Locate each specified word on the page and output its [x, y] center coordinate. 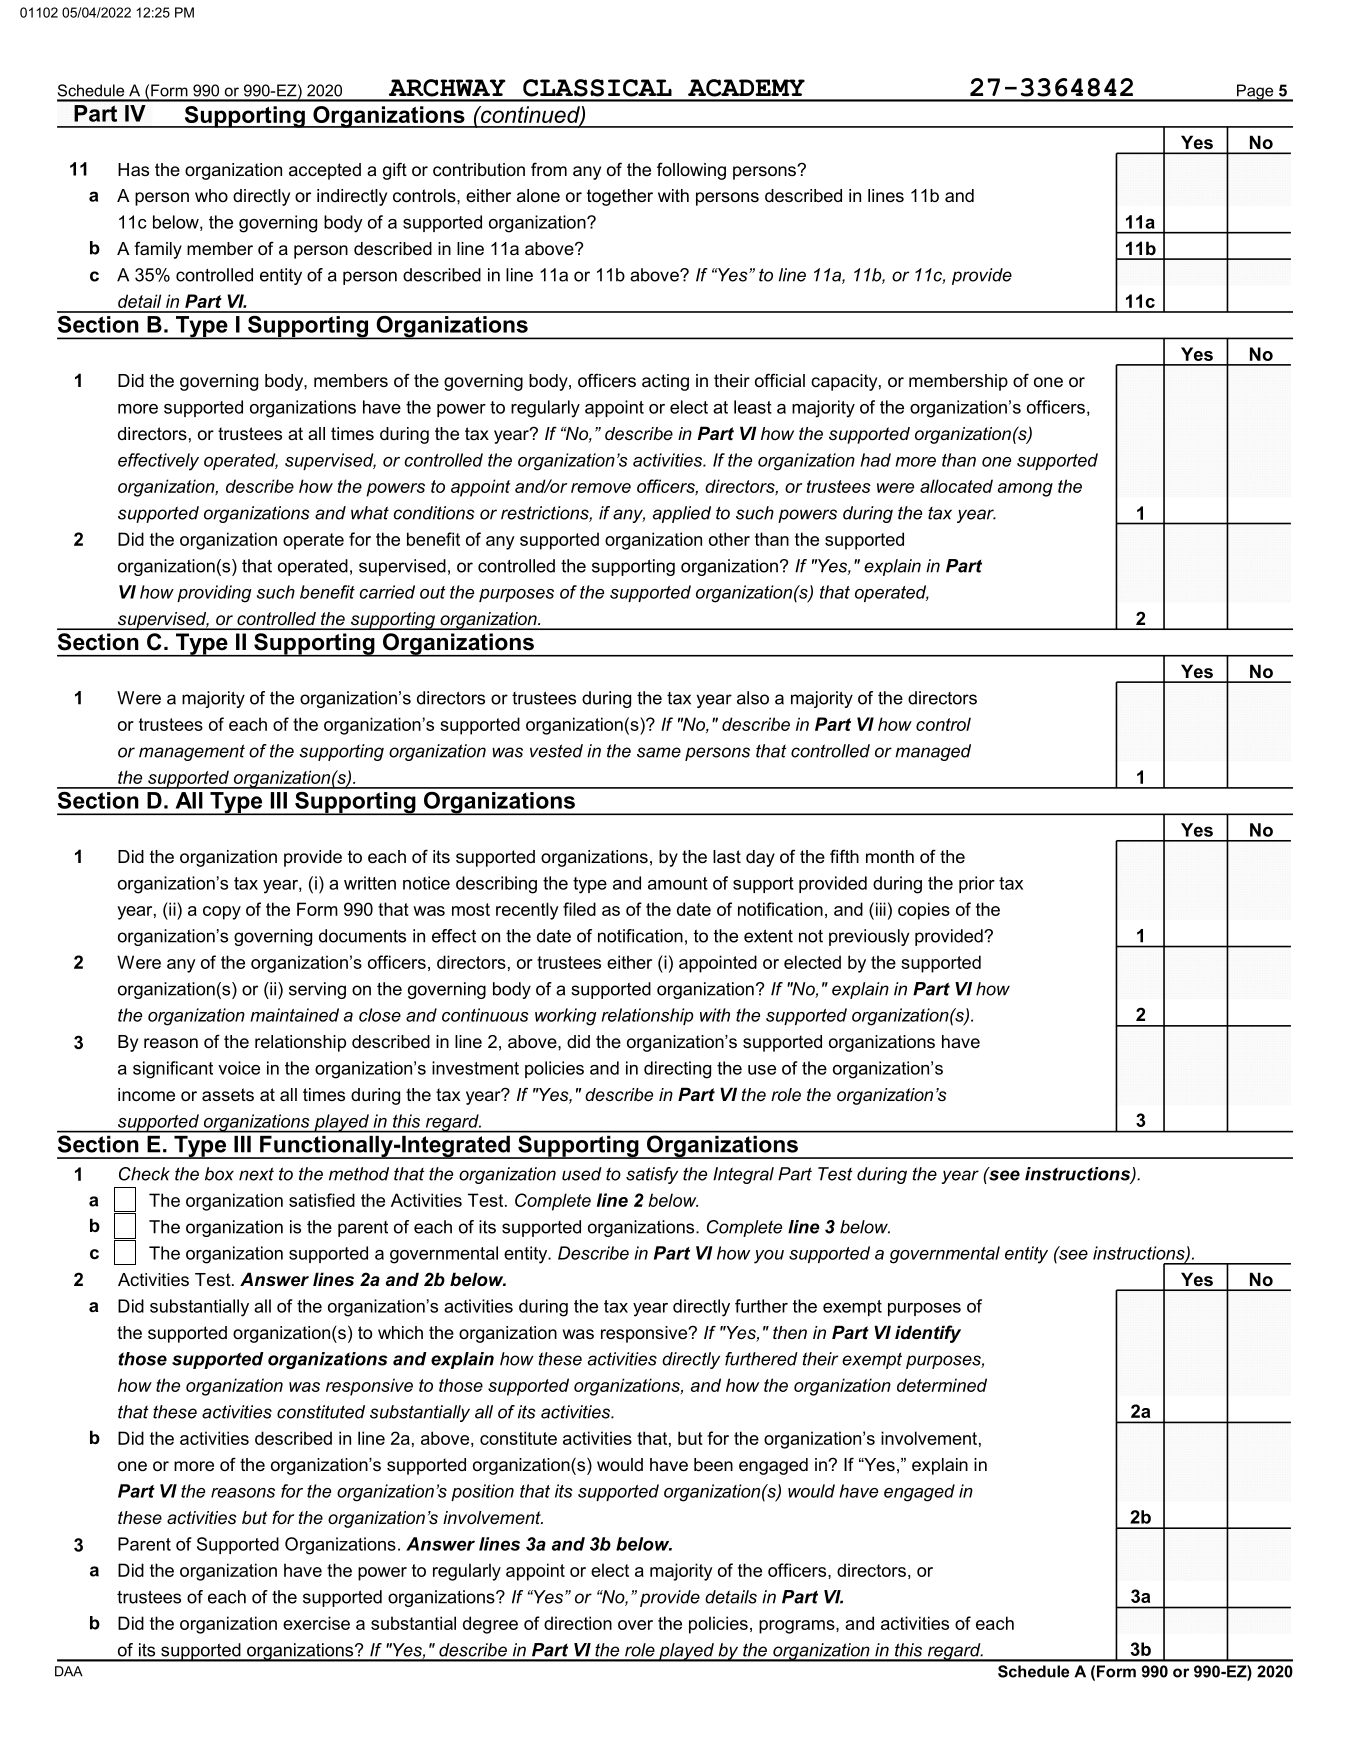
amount [678, 883]
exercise [316, 1623]
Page [1255, 93]
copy [222, 913]
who [211, 195]
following [691, 171]
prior [977, 884]
